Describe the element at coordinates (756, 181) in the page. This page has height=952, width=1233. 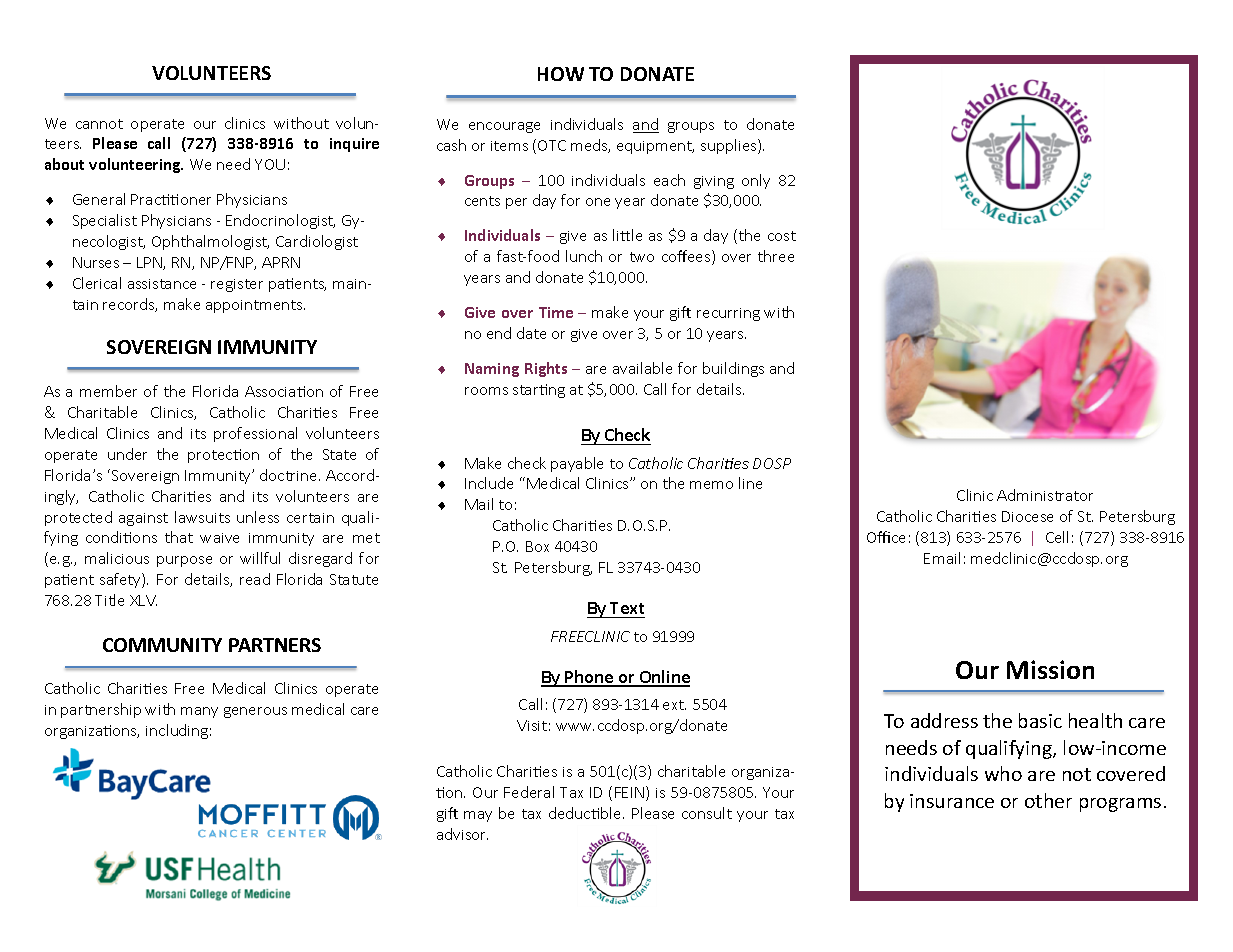
I see `only` at that location.
